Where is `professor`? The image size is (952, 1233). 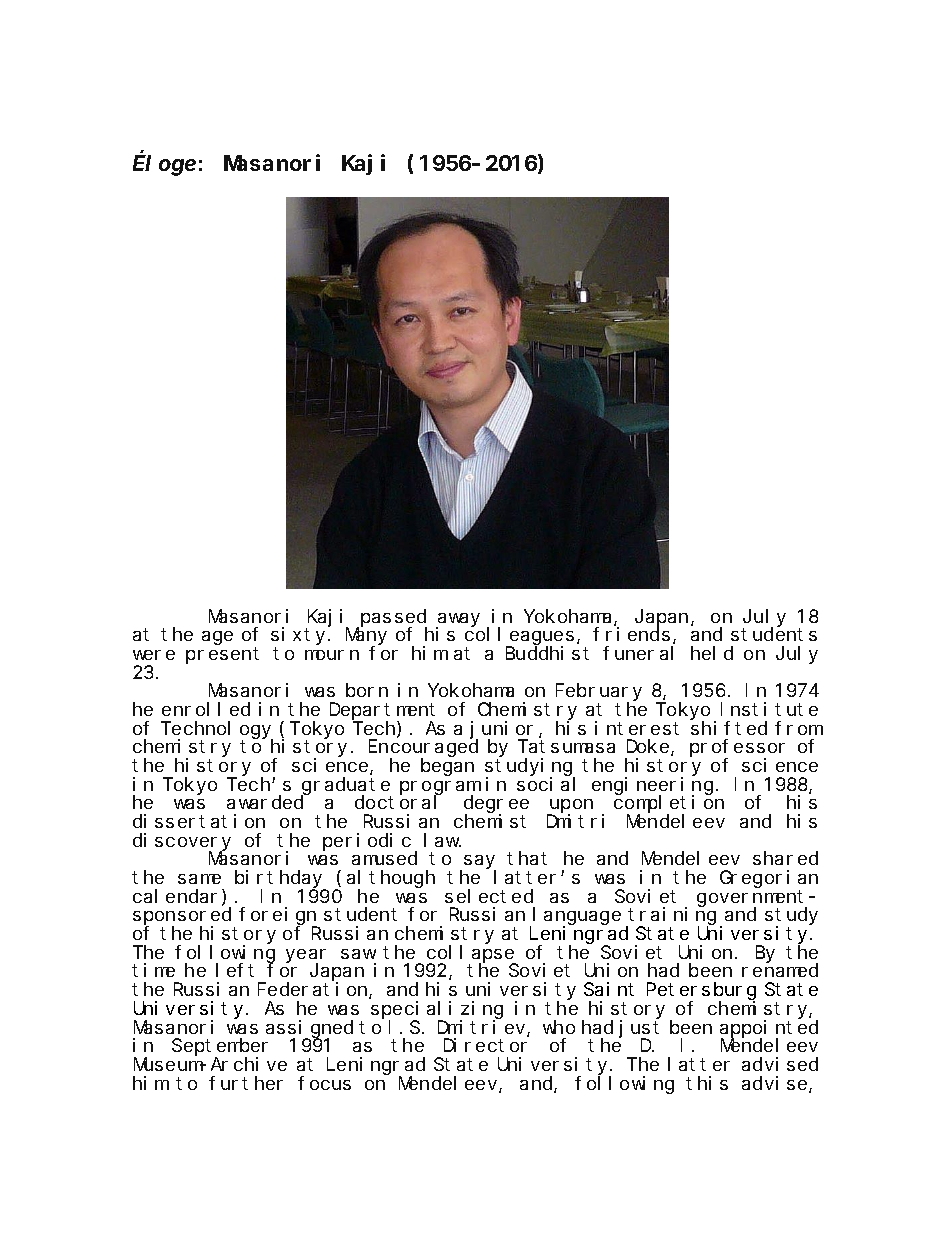
professor is located at coordinates (737, 749).
